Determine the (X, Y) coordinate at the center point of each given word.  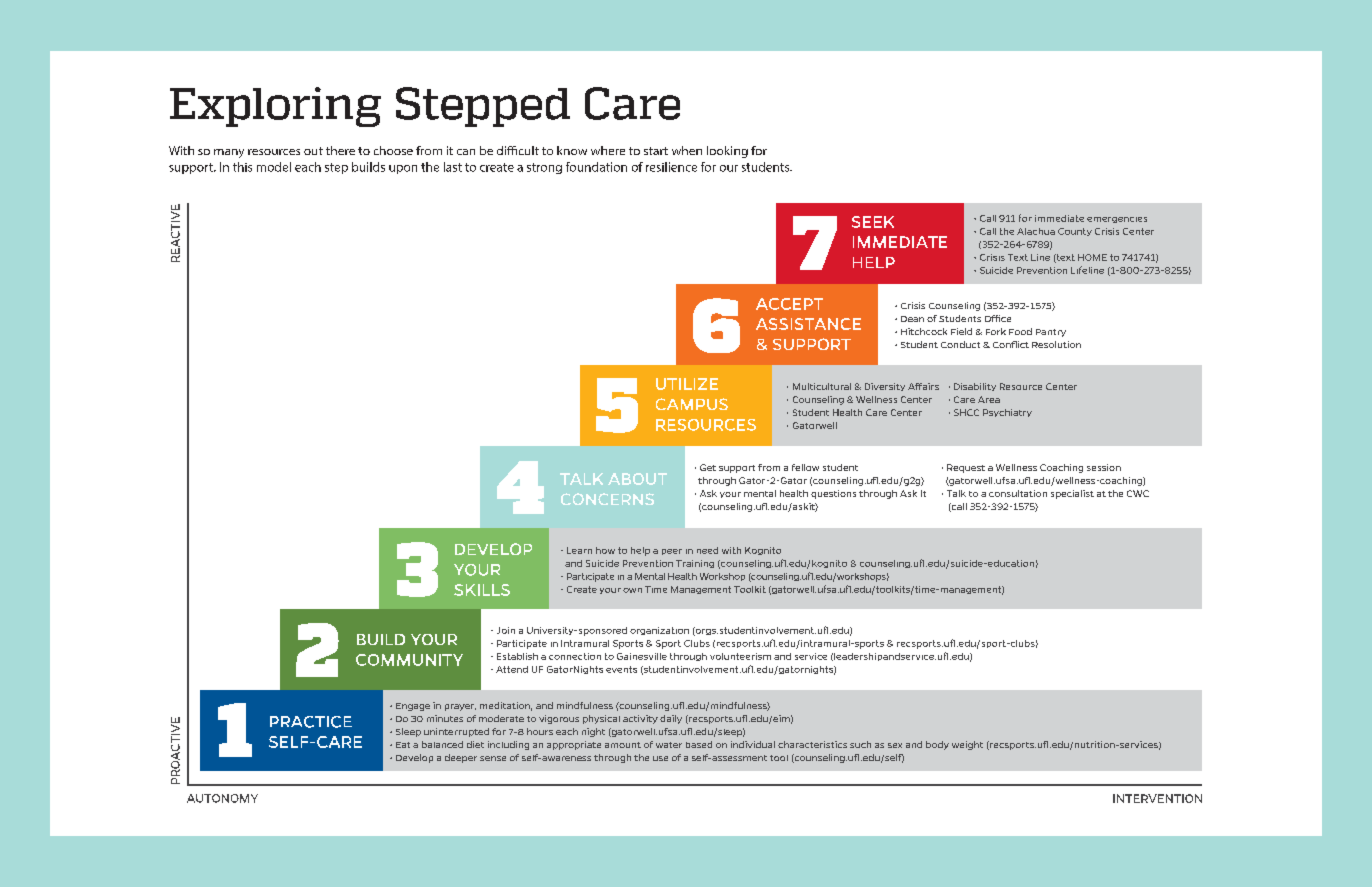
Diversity (885, 387)
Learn (579, 550)
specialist (1072, 494)
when (687, 150)
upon (403, 169)
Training (695, 564)
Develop (414, 758)
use (660, 758)
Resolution (1056, 344)
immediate (1059, 218)
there (340, 150)
